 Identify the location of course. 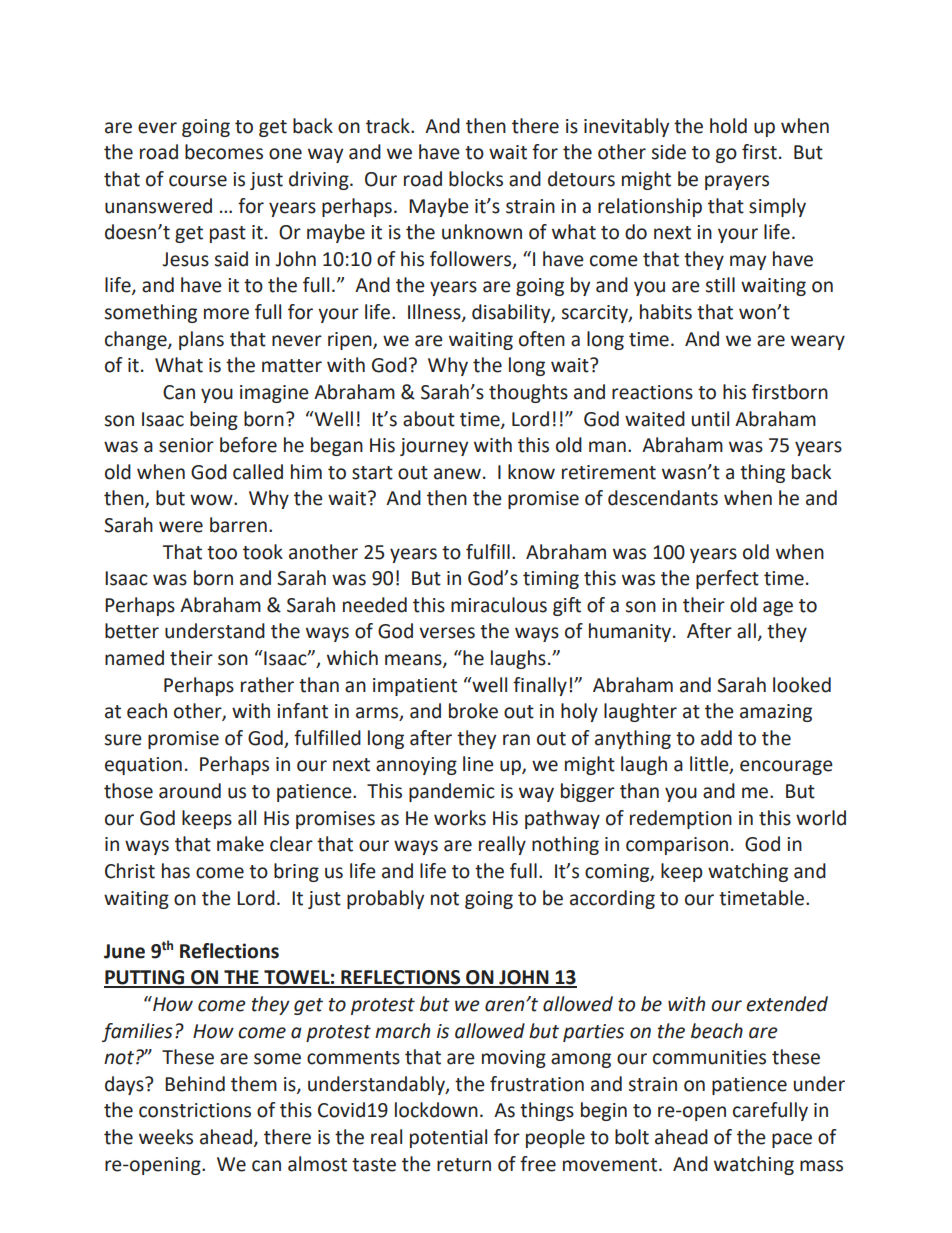
(198, 181).
